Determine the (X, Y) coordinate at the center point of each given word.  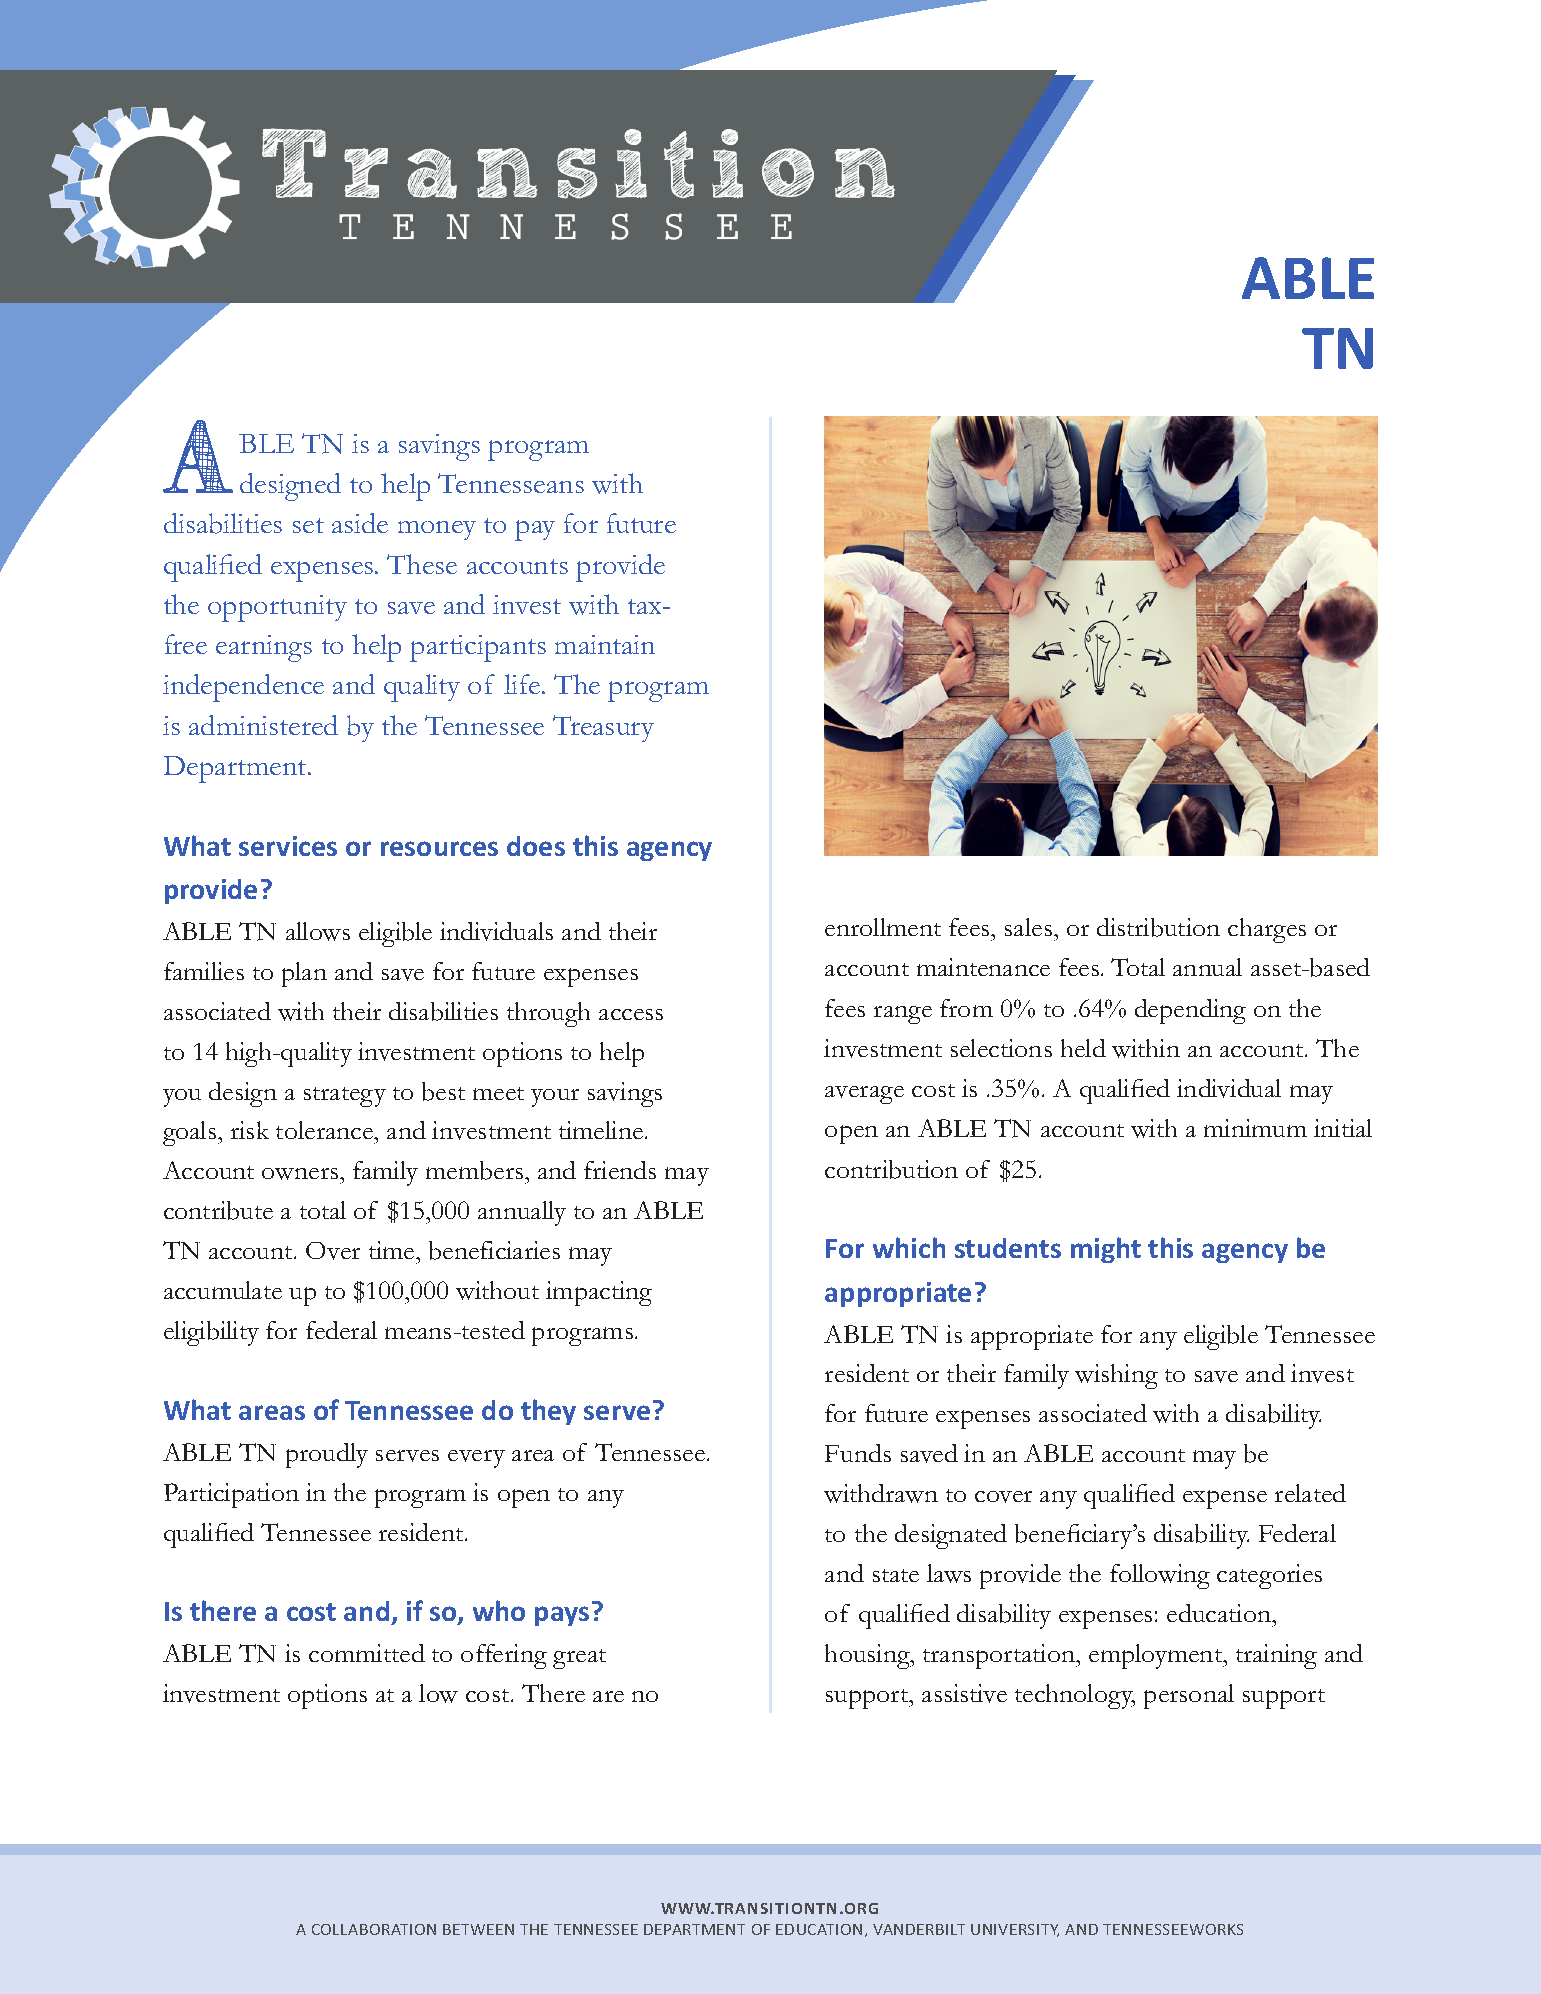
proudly (327, 1455)
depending (1190, 1011)
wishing (1116, 1376)
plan (304, 974)
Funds (858, 1453)
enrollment (883, 927)
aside (360, 523)
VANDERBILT (919, 1929)
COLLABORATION (374, 1929)
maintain (605, 644)
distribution (1158, 927)
